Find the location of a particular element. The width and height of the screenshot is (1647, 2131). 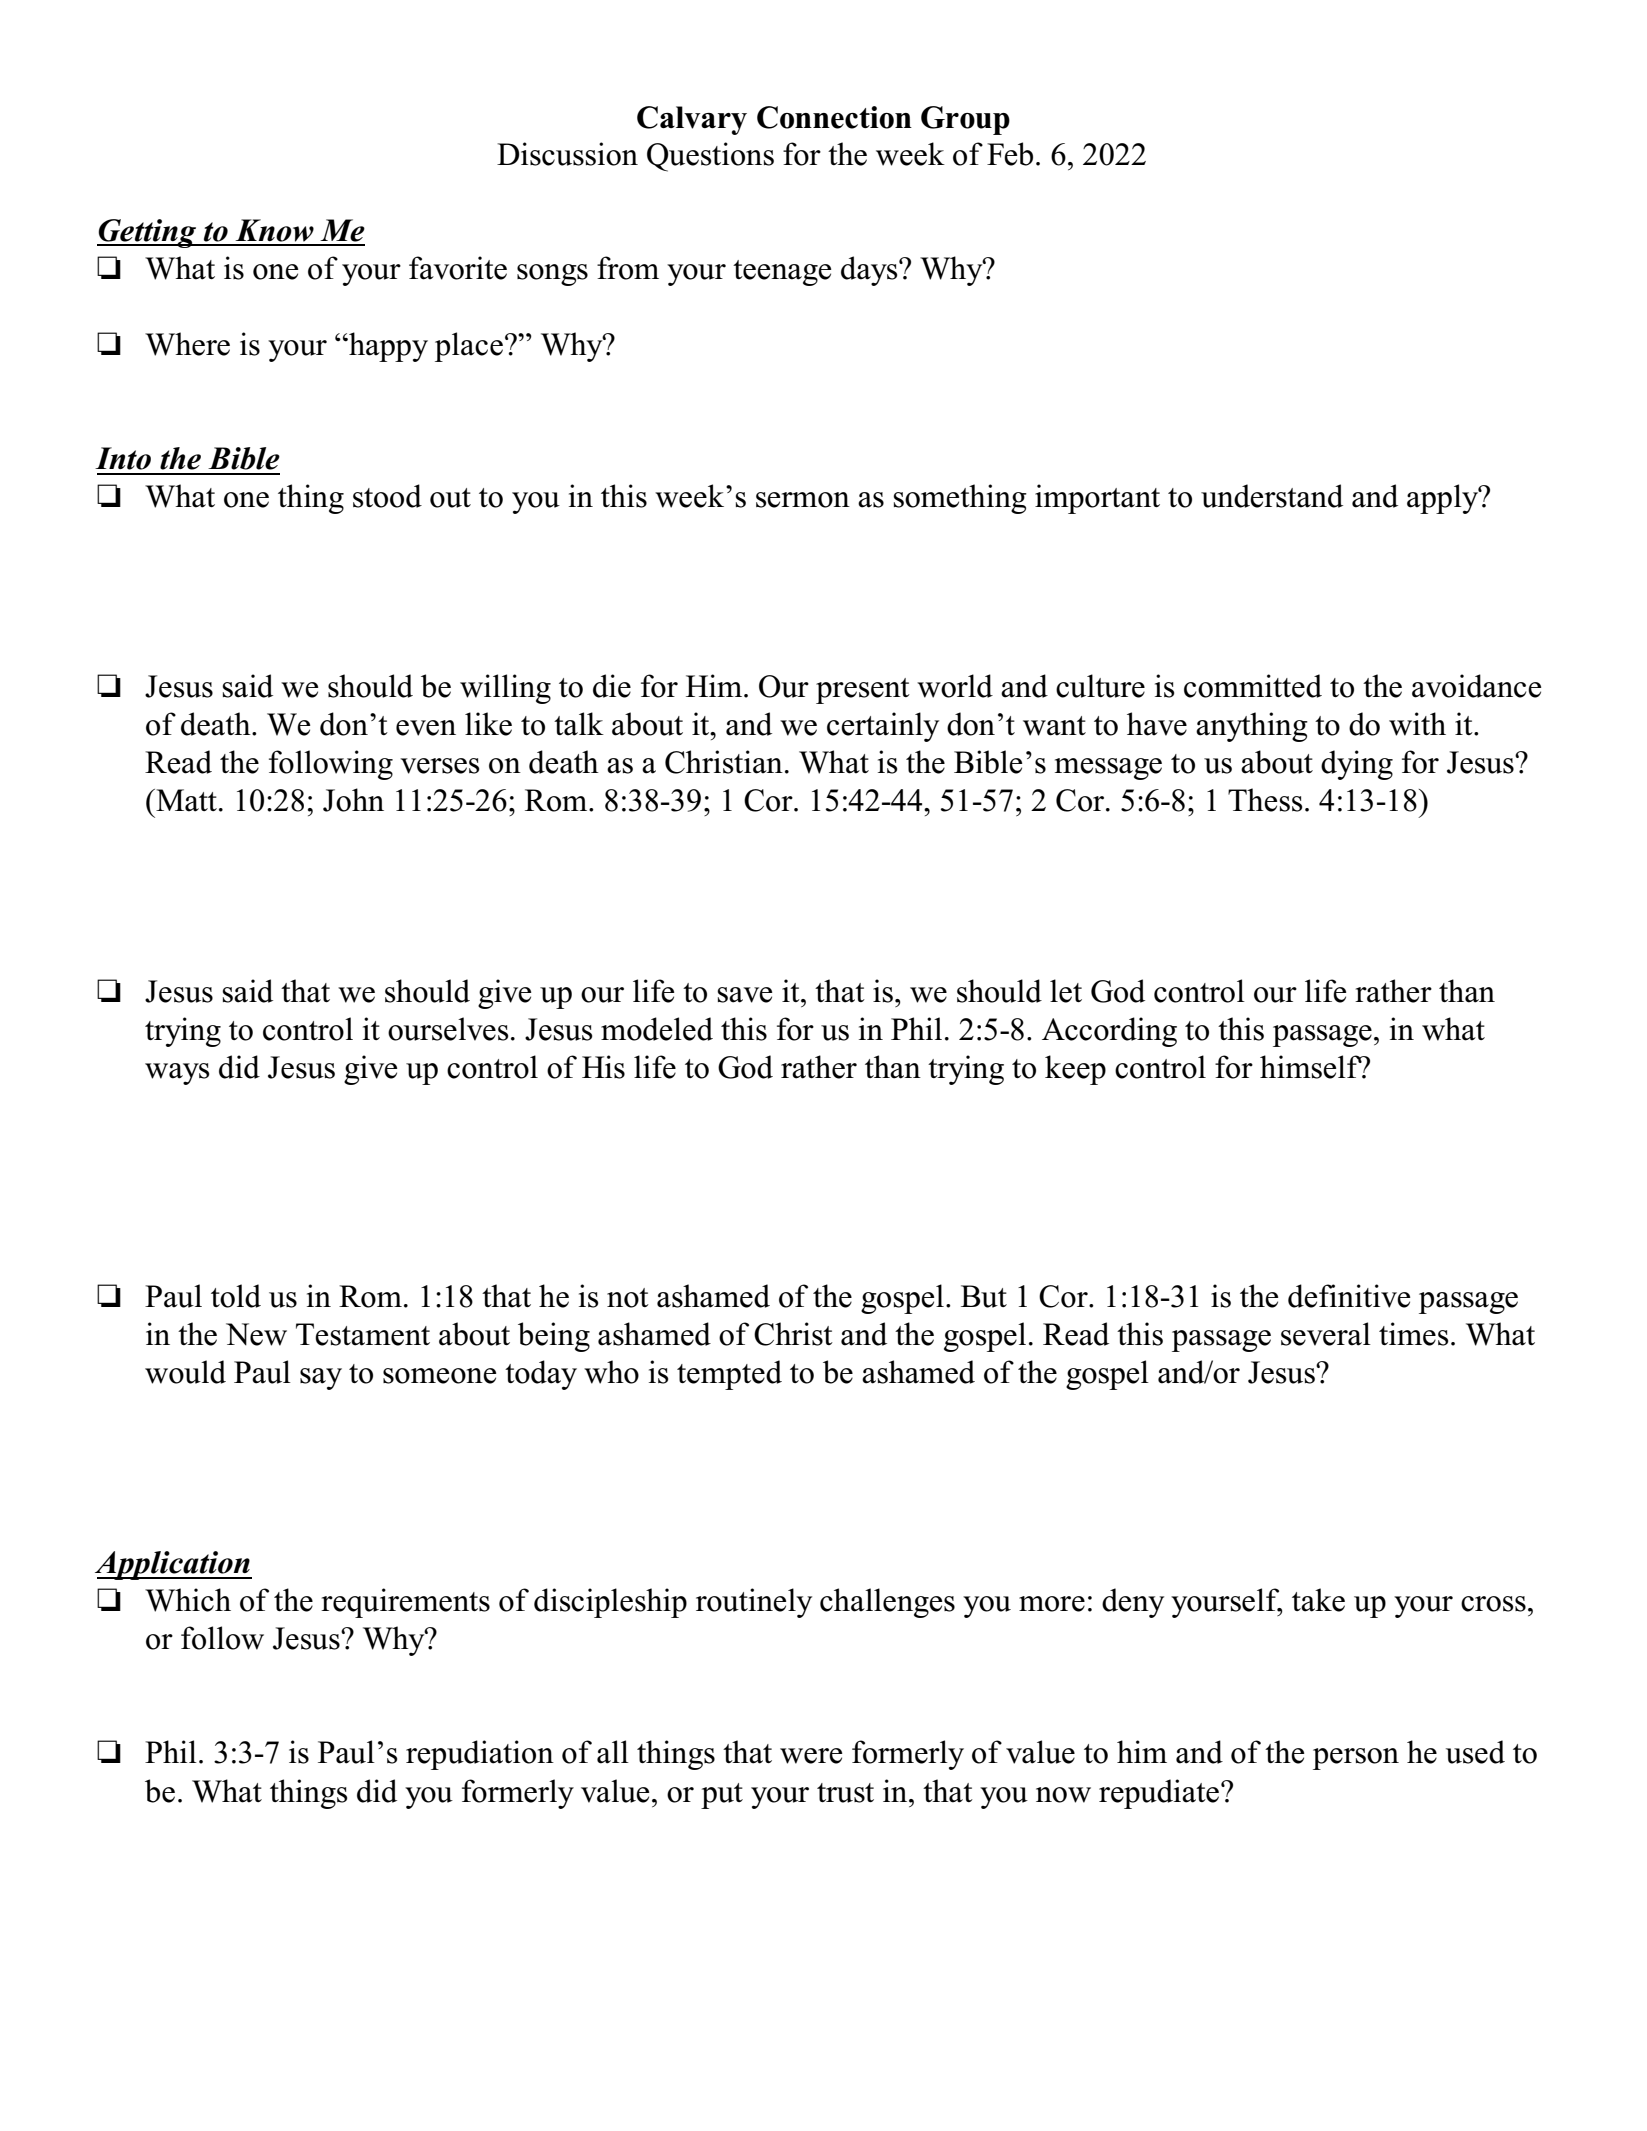

repudiation is located at coordinates (480, 1755).
